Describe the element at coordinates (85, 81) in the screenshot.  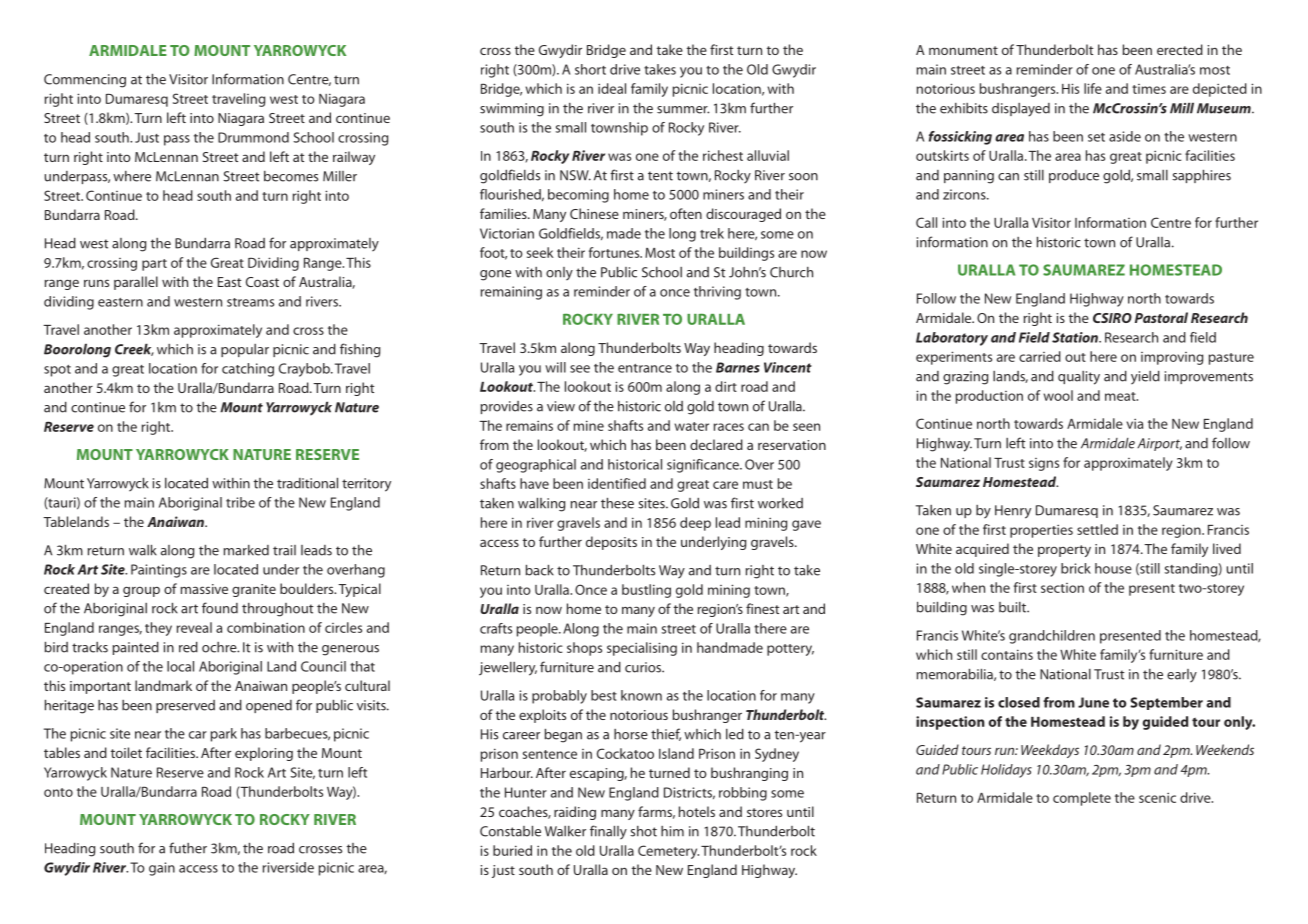
I see `Commencing` at that location.
